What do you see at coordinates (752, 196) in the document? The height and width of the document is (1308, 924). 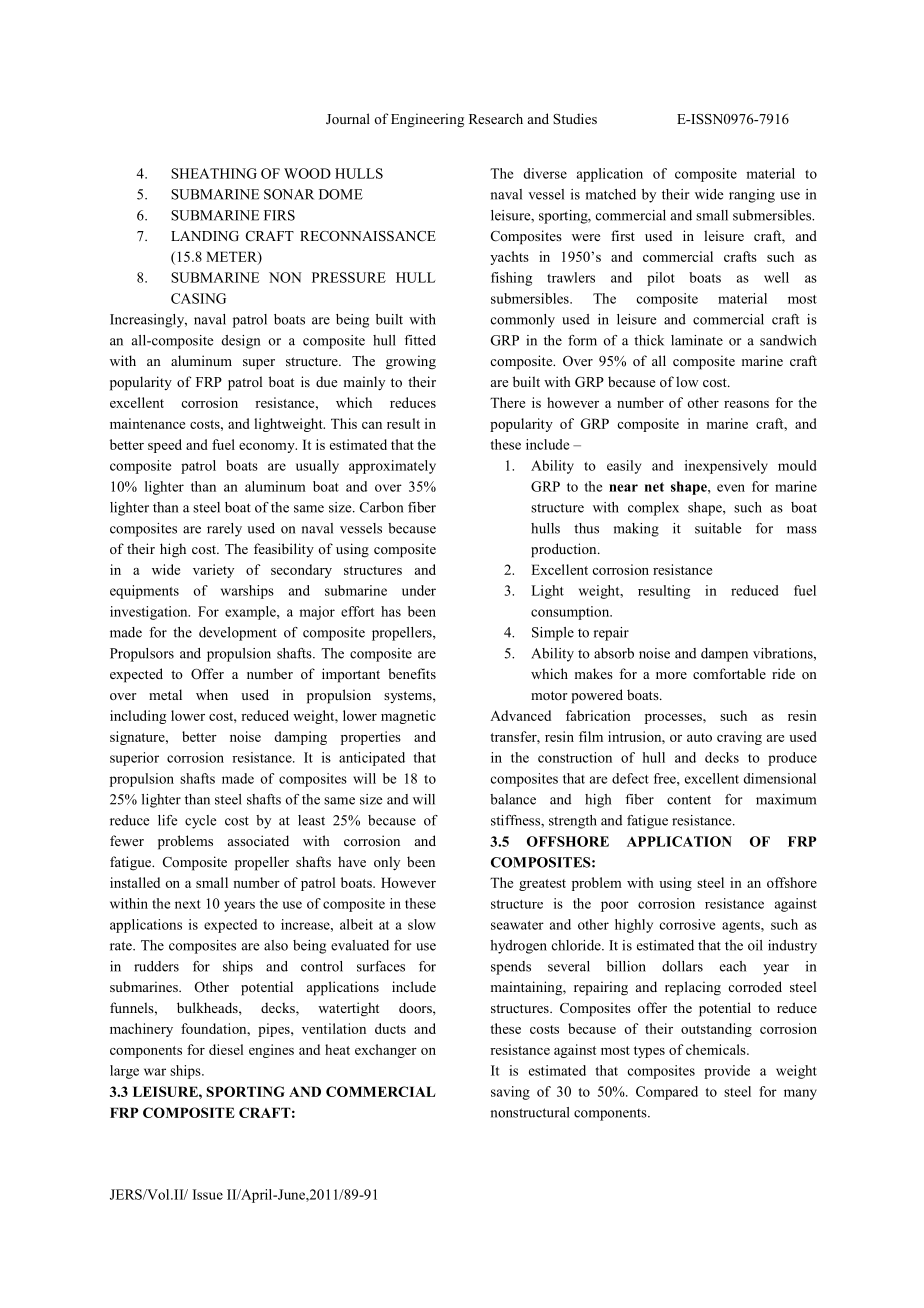 I see `ranging` at bounding box center [752, 196].
